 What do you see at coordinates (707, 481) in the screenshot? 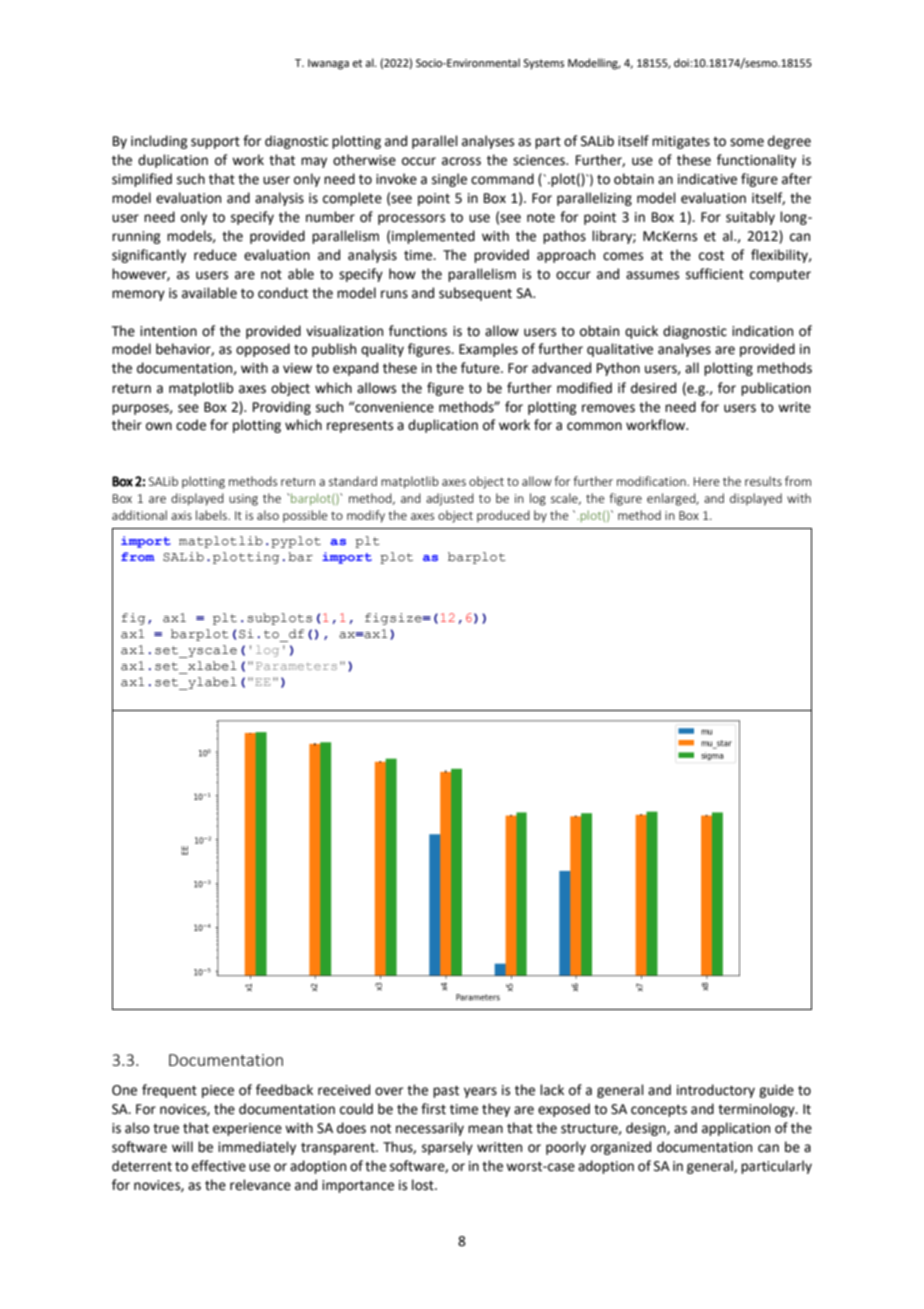
I see `Here` at bounding box center [707, 481].
